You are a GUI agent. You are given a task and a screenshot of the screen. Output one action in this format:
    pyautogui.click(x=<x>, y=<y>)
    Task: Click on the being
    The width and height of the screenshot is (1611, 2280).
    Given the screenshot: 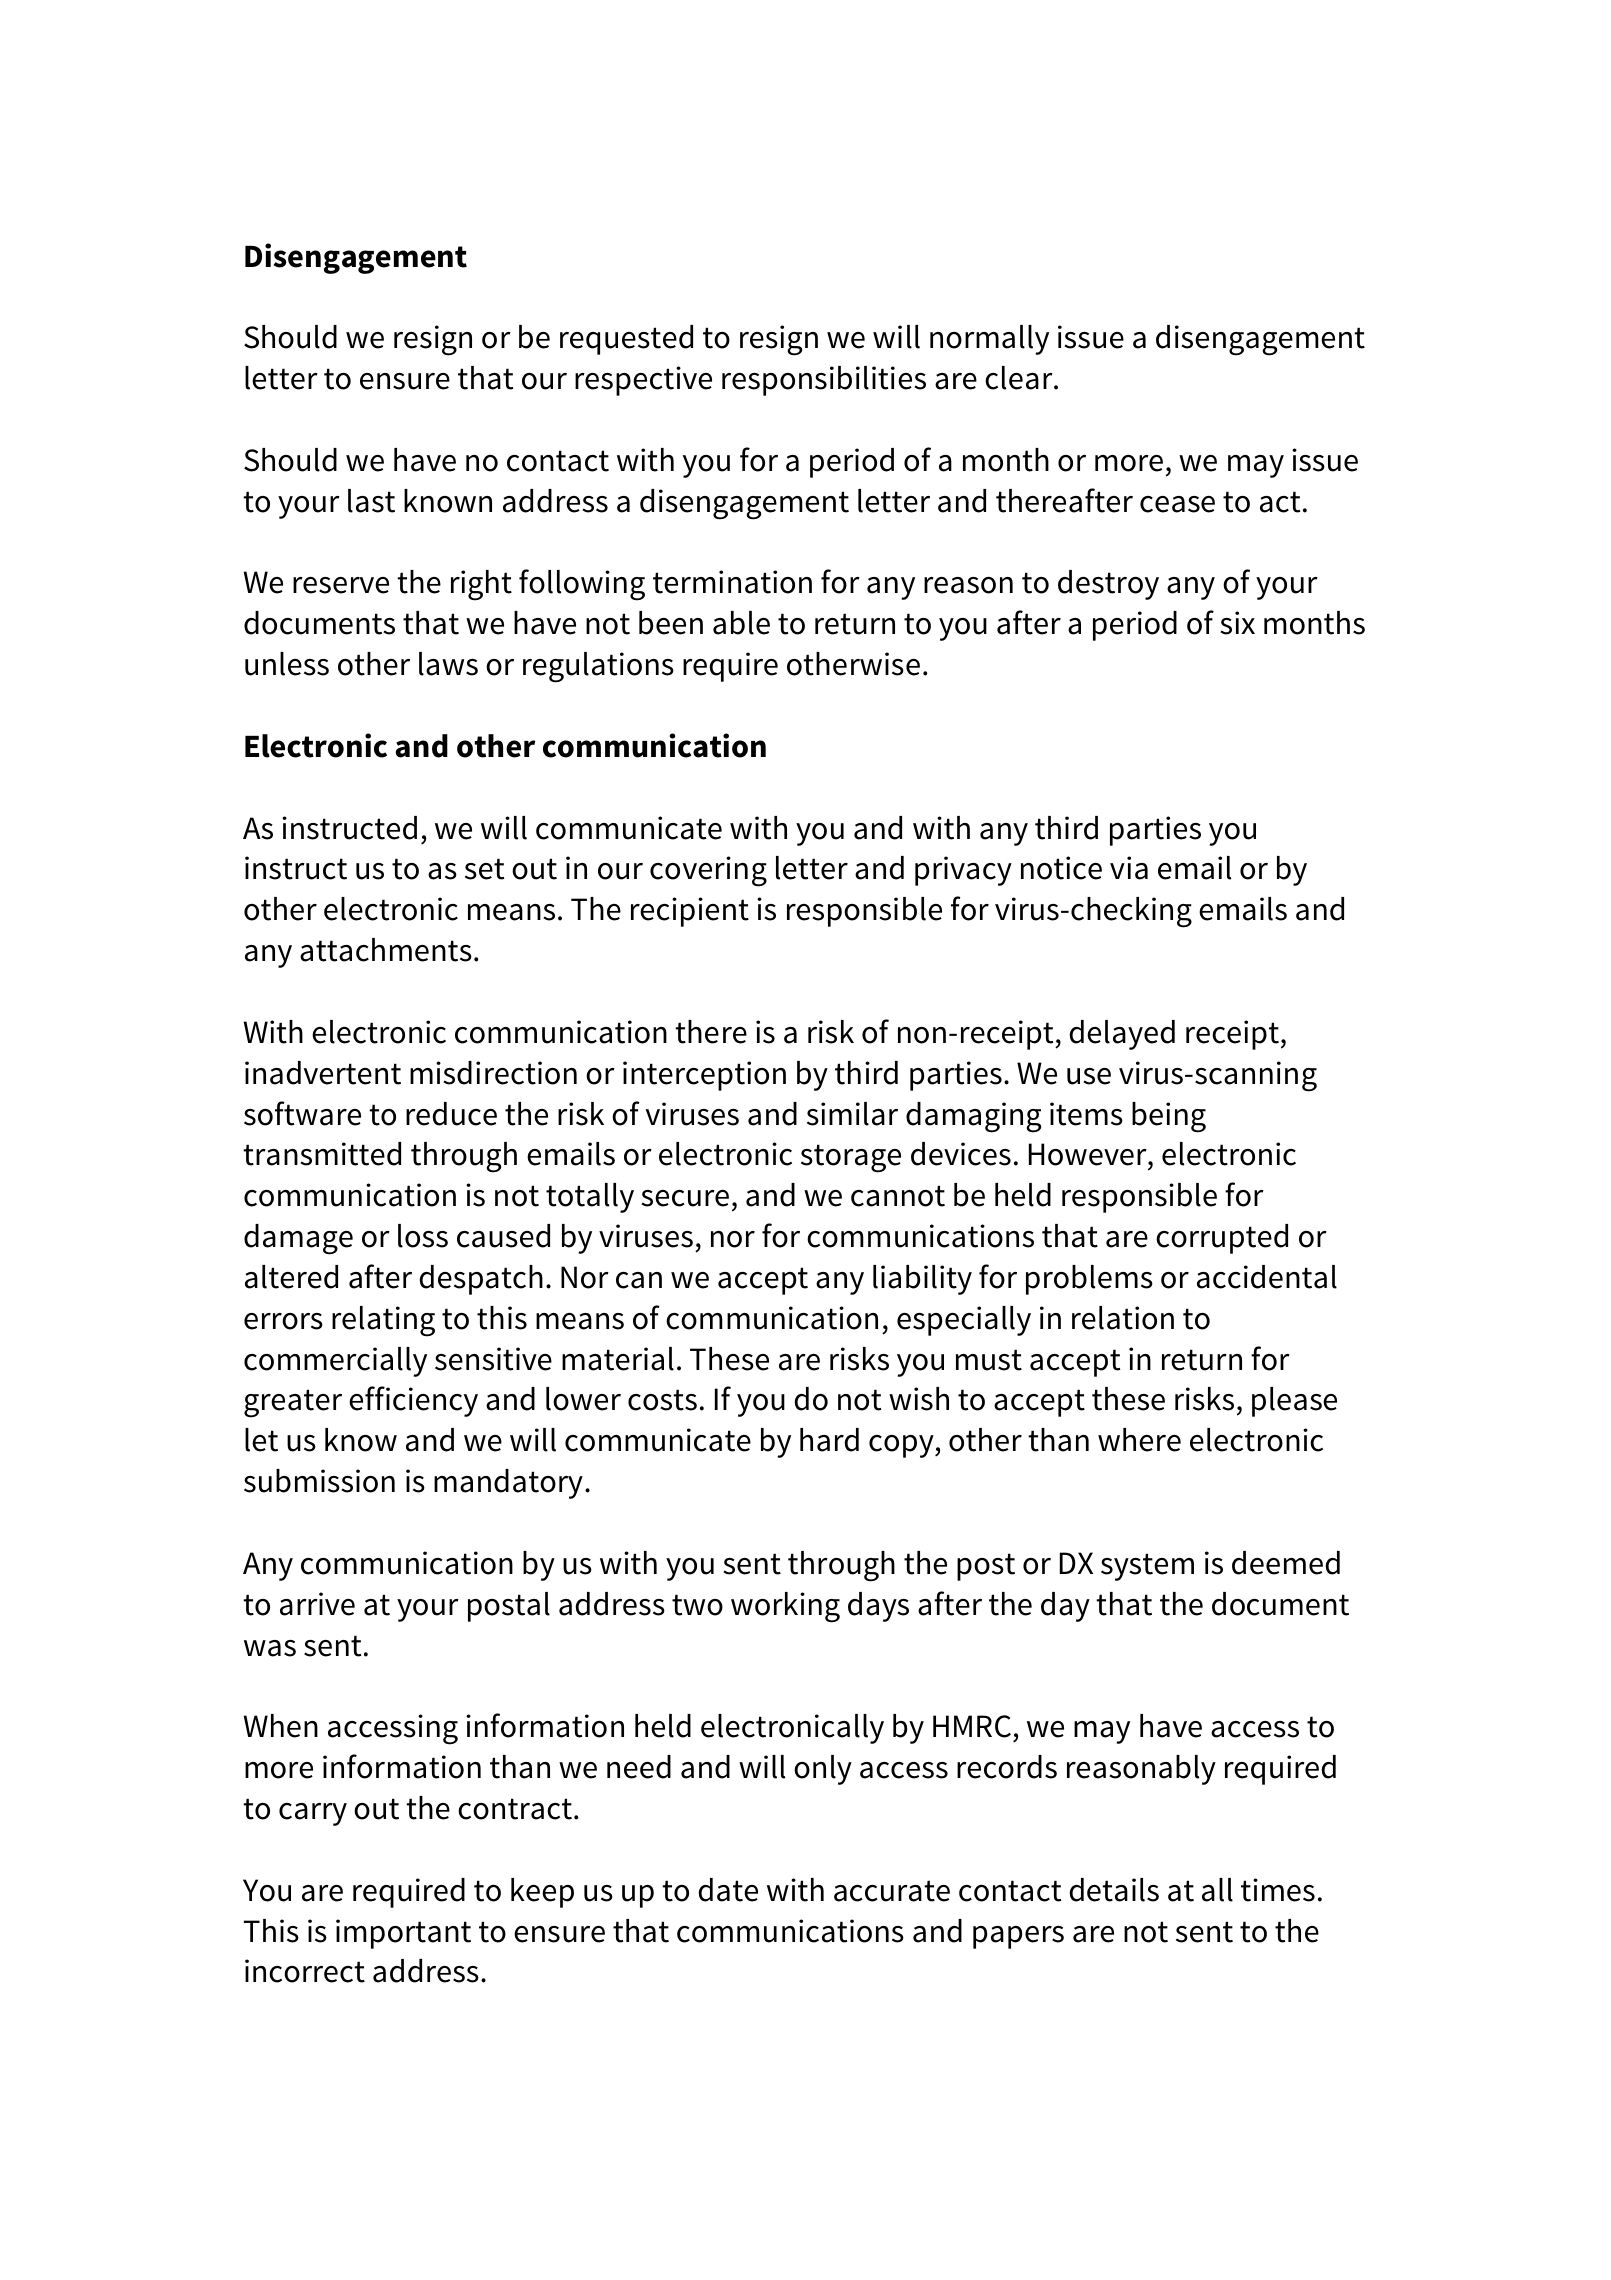 What is the action you would take?
    pyautogui.click(x=1169, y=1117)
